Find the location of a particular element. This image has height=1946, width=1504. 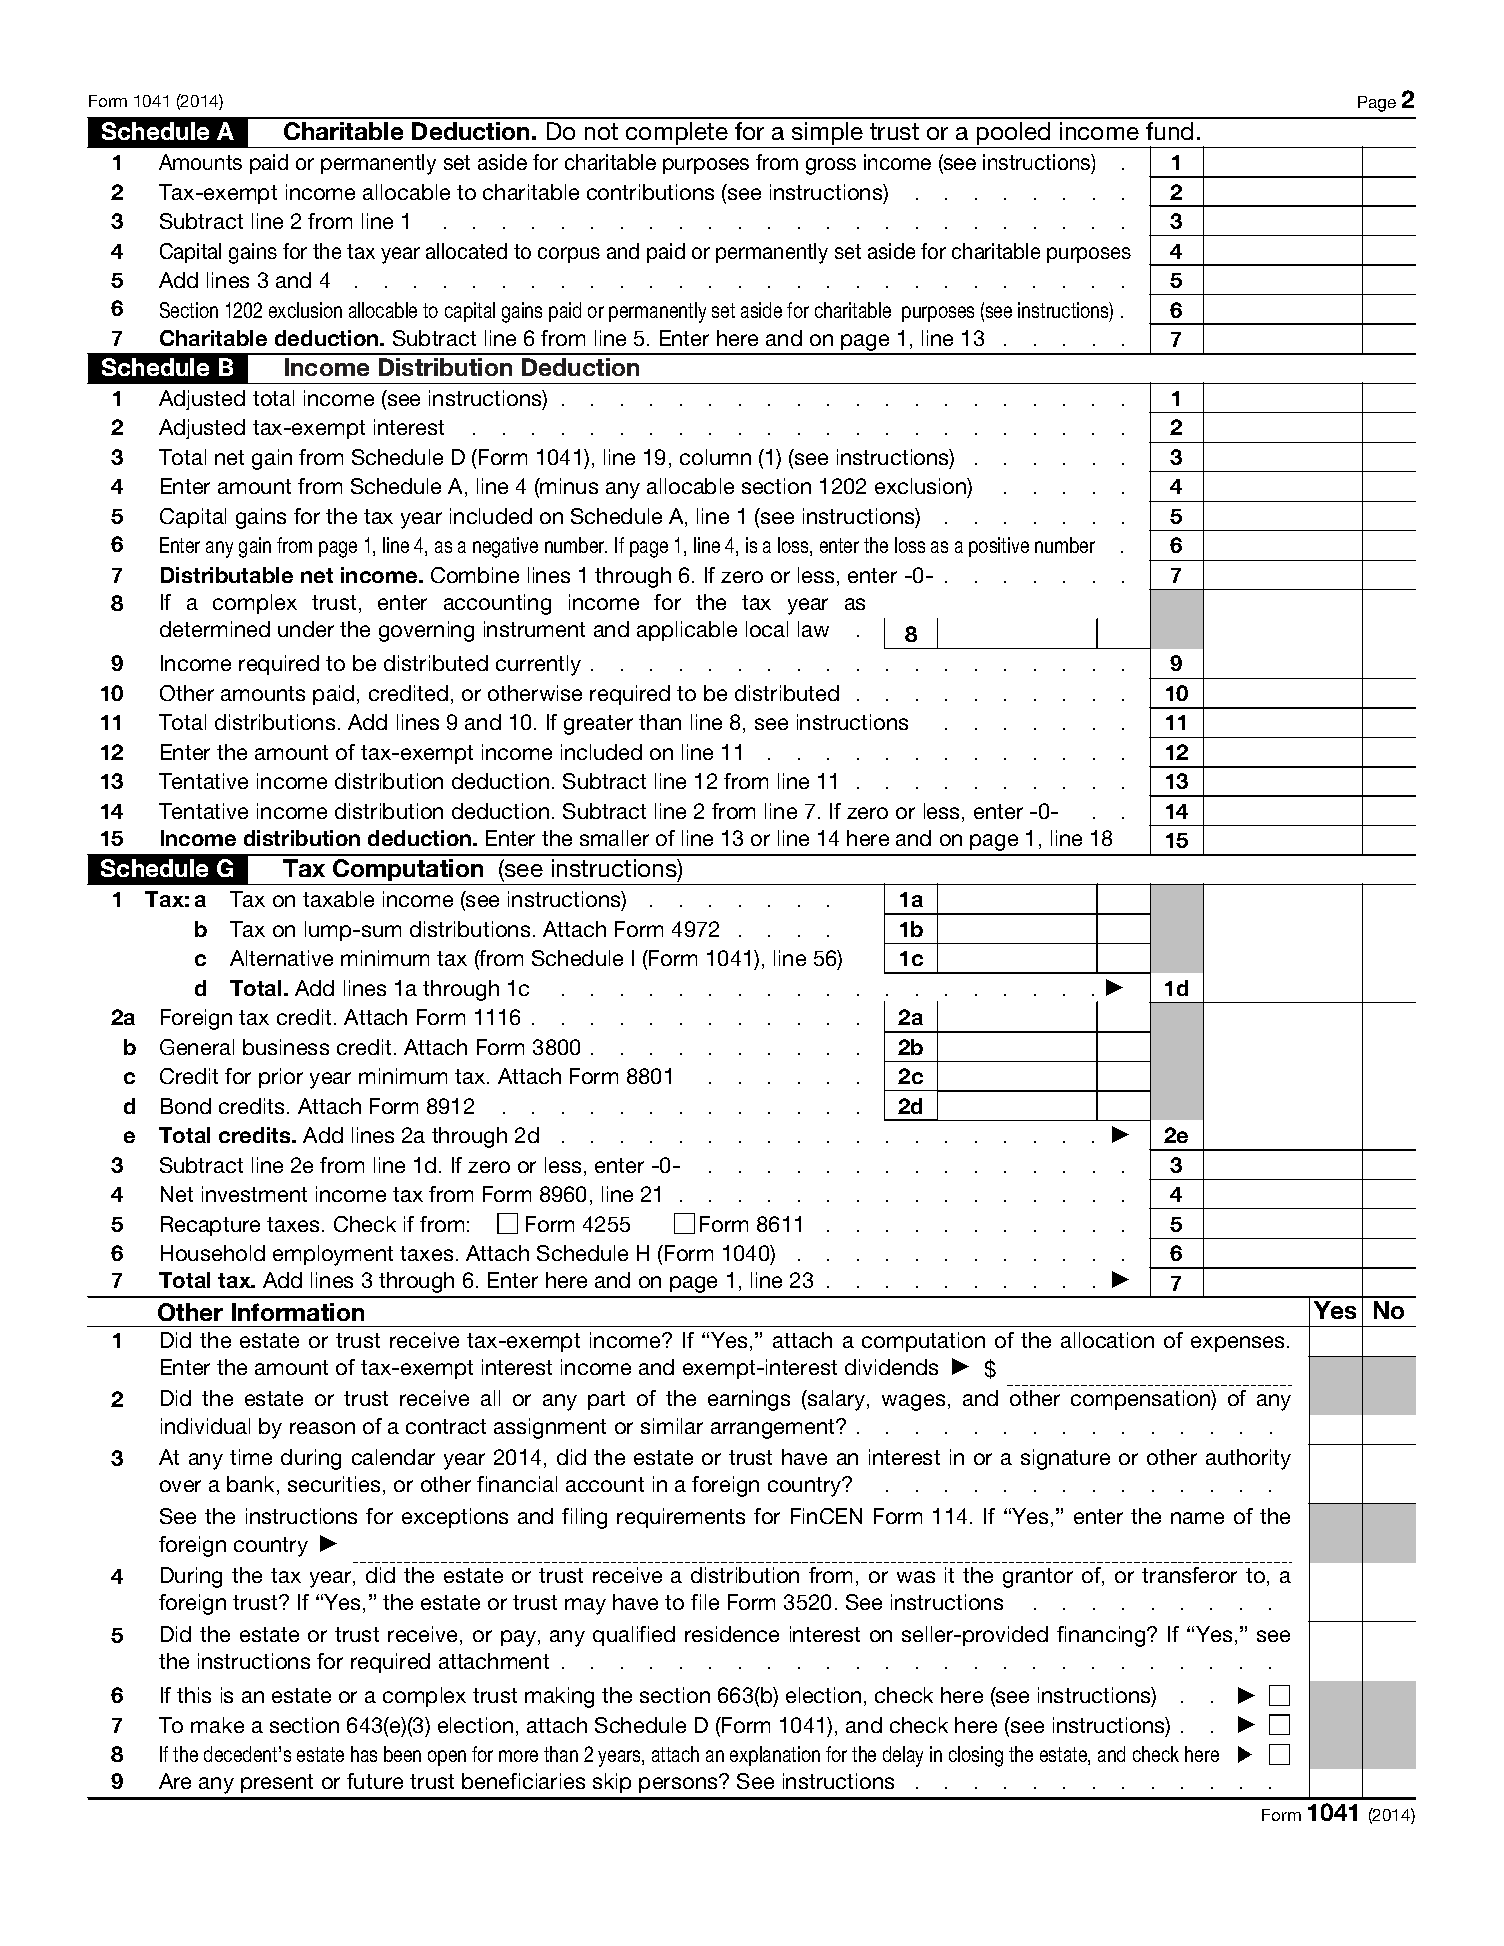

compensation is located at coordinates (1141, 1400).
